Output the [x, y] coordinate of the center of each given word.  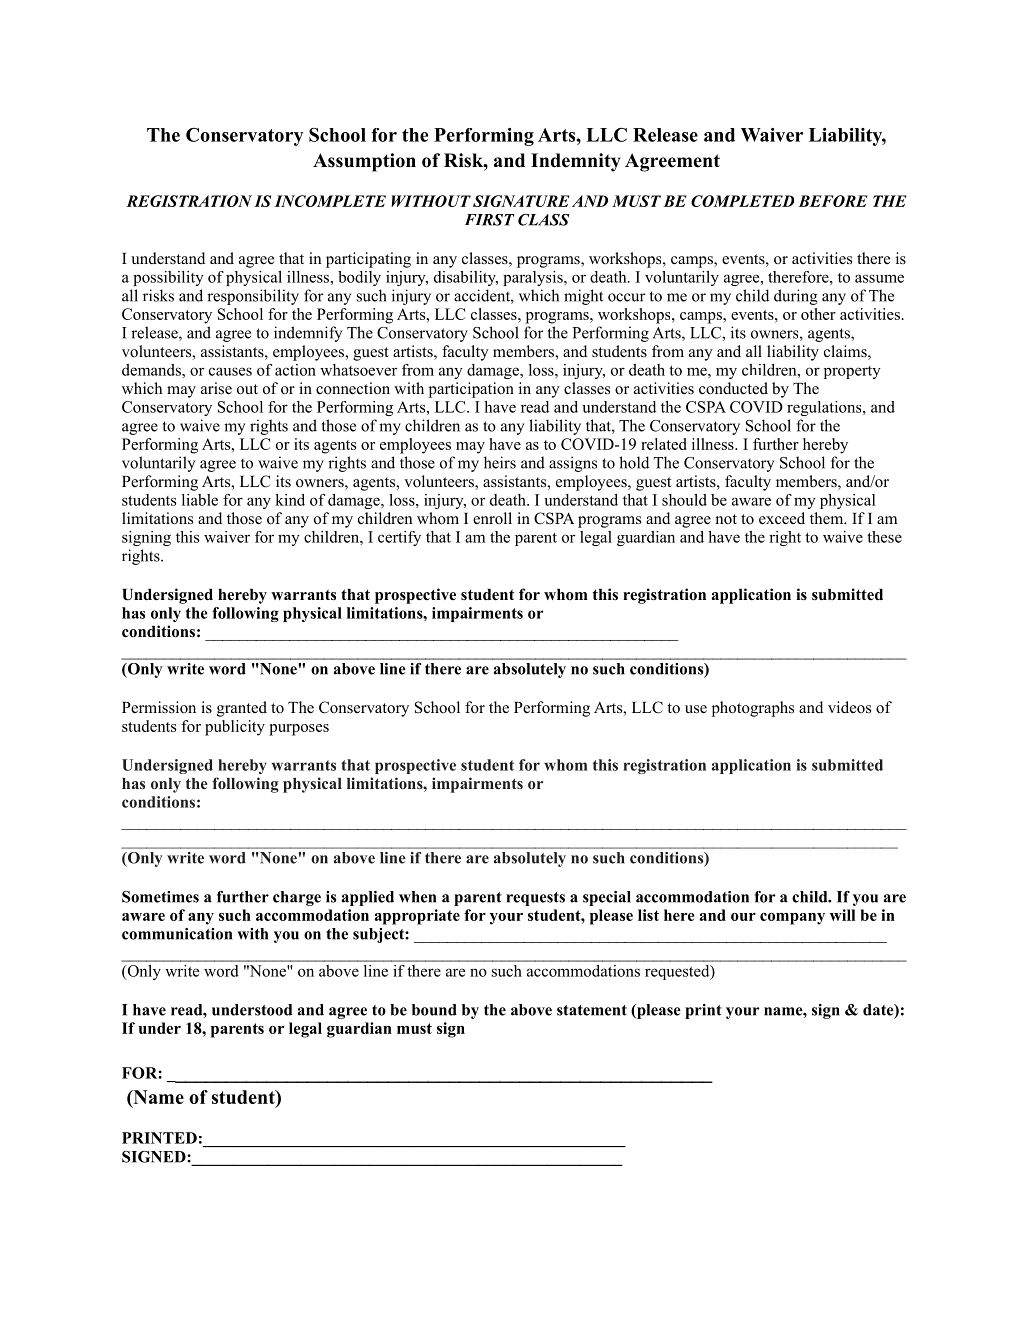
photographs [753, 709]
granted [242, 709]
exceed [782, 518]
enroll [492, 518]
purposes [299, 730]
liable [200, 500]
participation [471, 390]
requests [535, 899]
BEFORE [833, 201]
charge [297, 898]
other [818, 314]
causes [230, 371]
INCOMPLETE [330, 201]
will [842, 915]
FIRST [490, 220]
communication [177, 934]
